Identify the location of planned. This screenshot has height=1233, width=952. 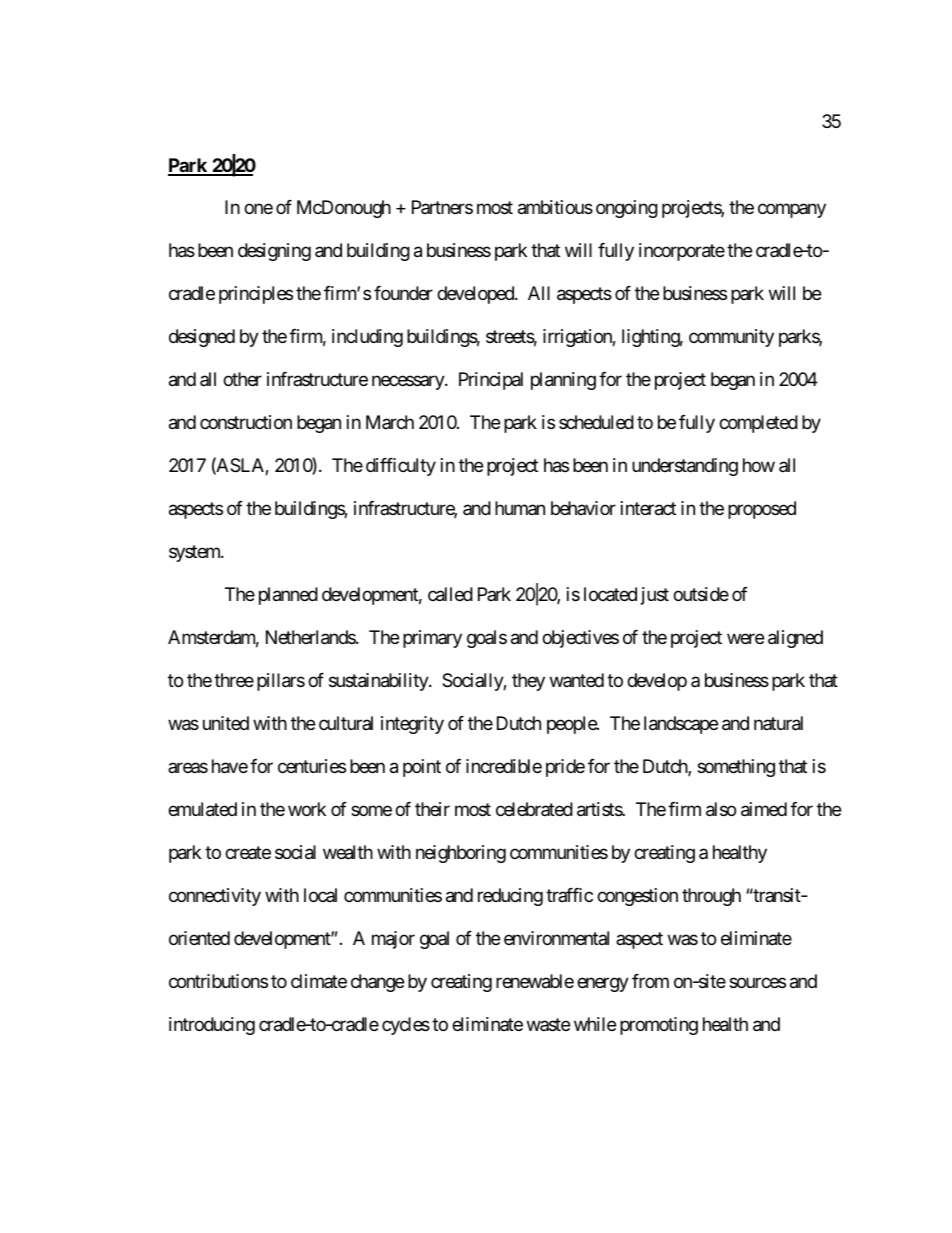
(288, 596).
